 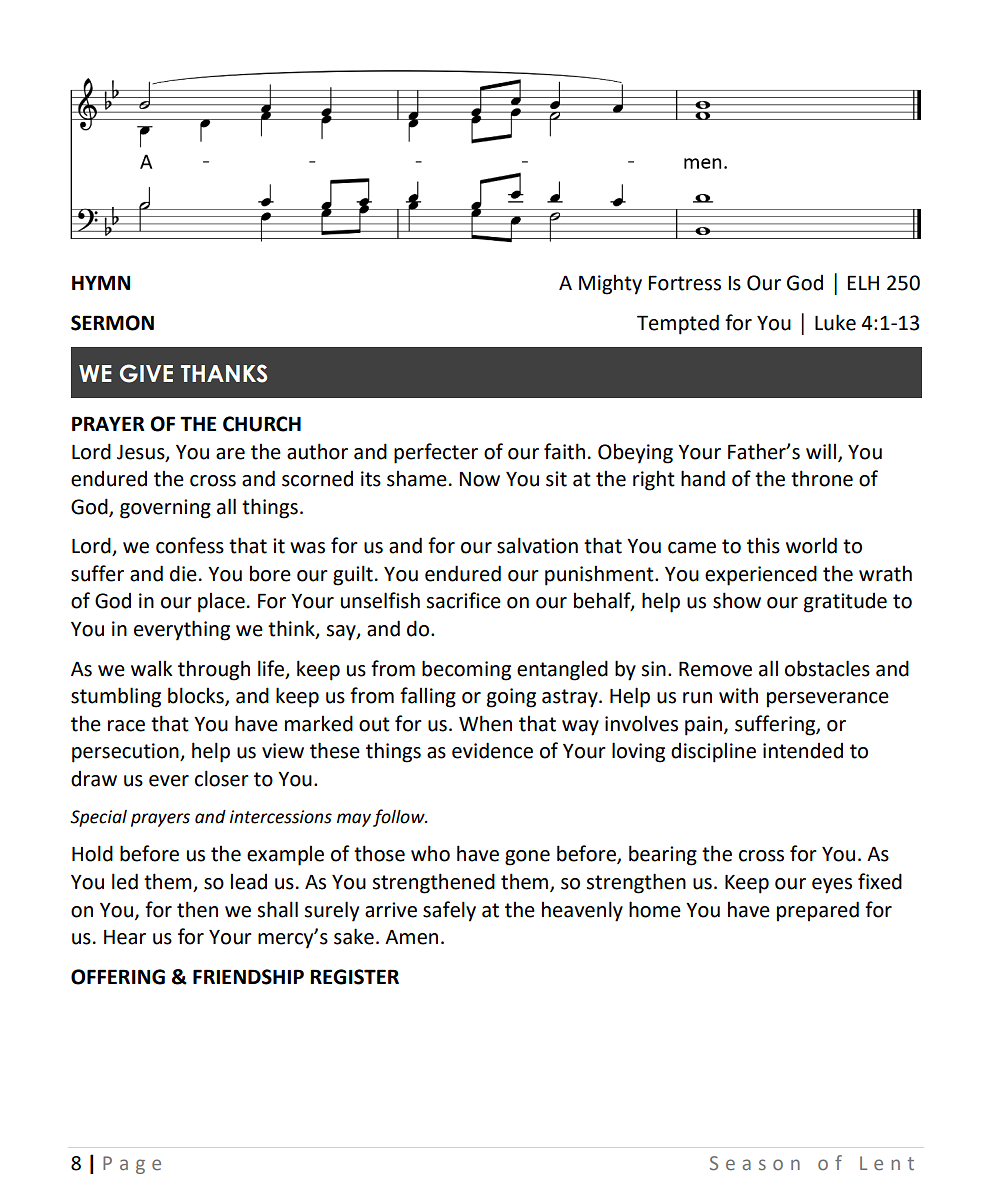 I want to click on evidence, so click(x=492, y=750).
